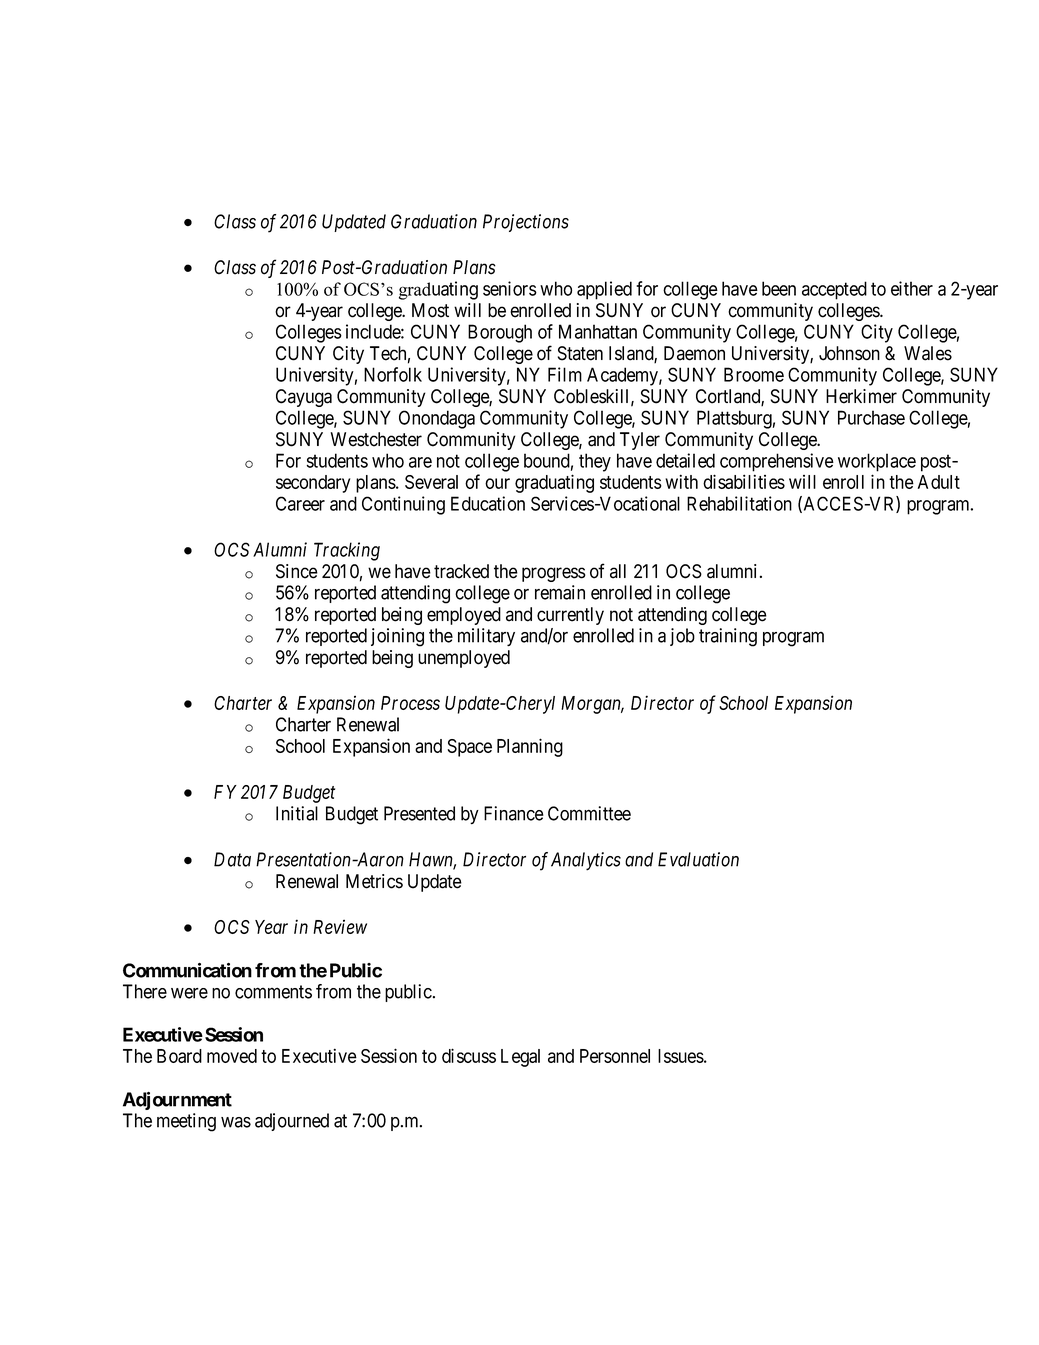 The height and width of the screenshot is (1345, 1039). What do you see at coordinates (236, 1122) in the screenshot?
I see `was` at bounding box center [236, 1122].
